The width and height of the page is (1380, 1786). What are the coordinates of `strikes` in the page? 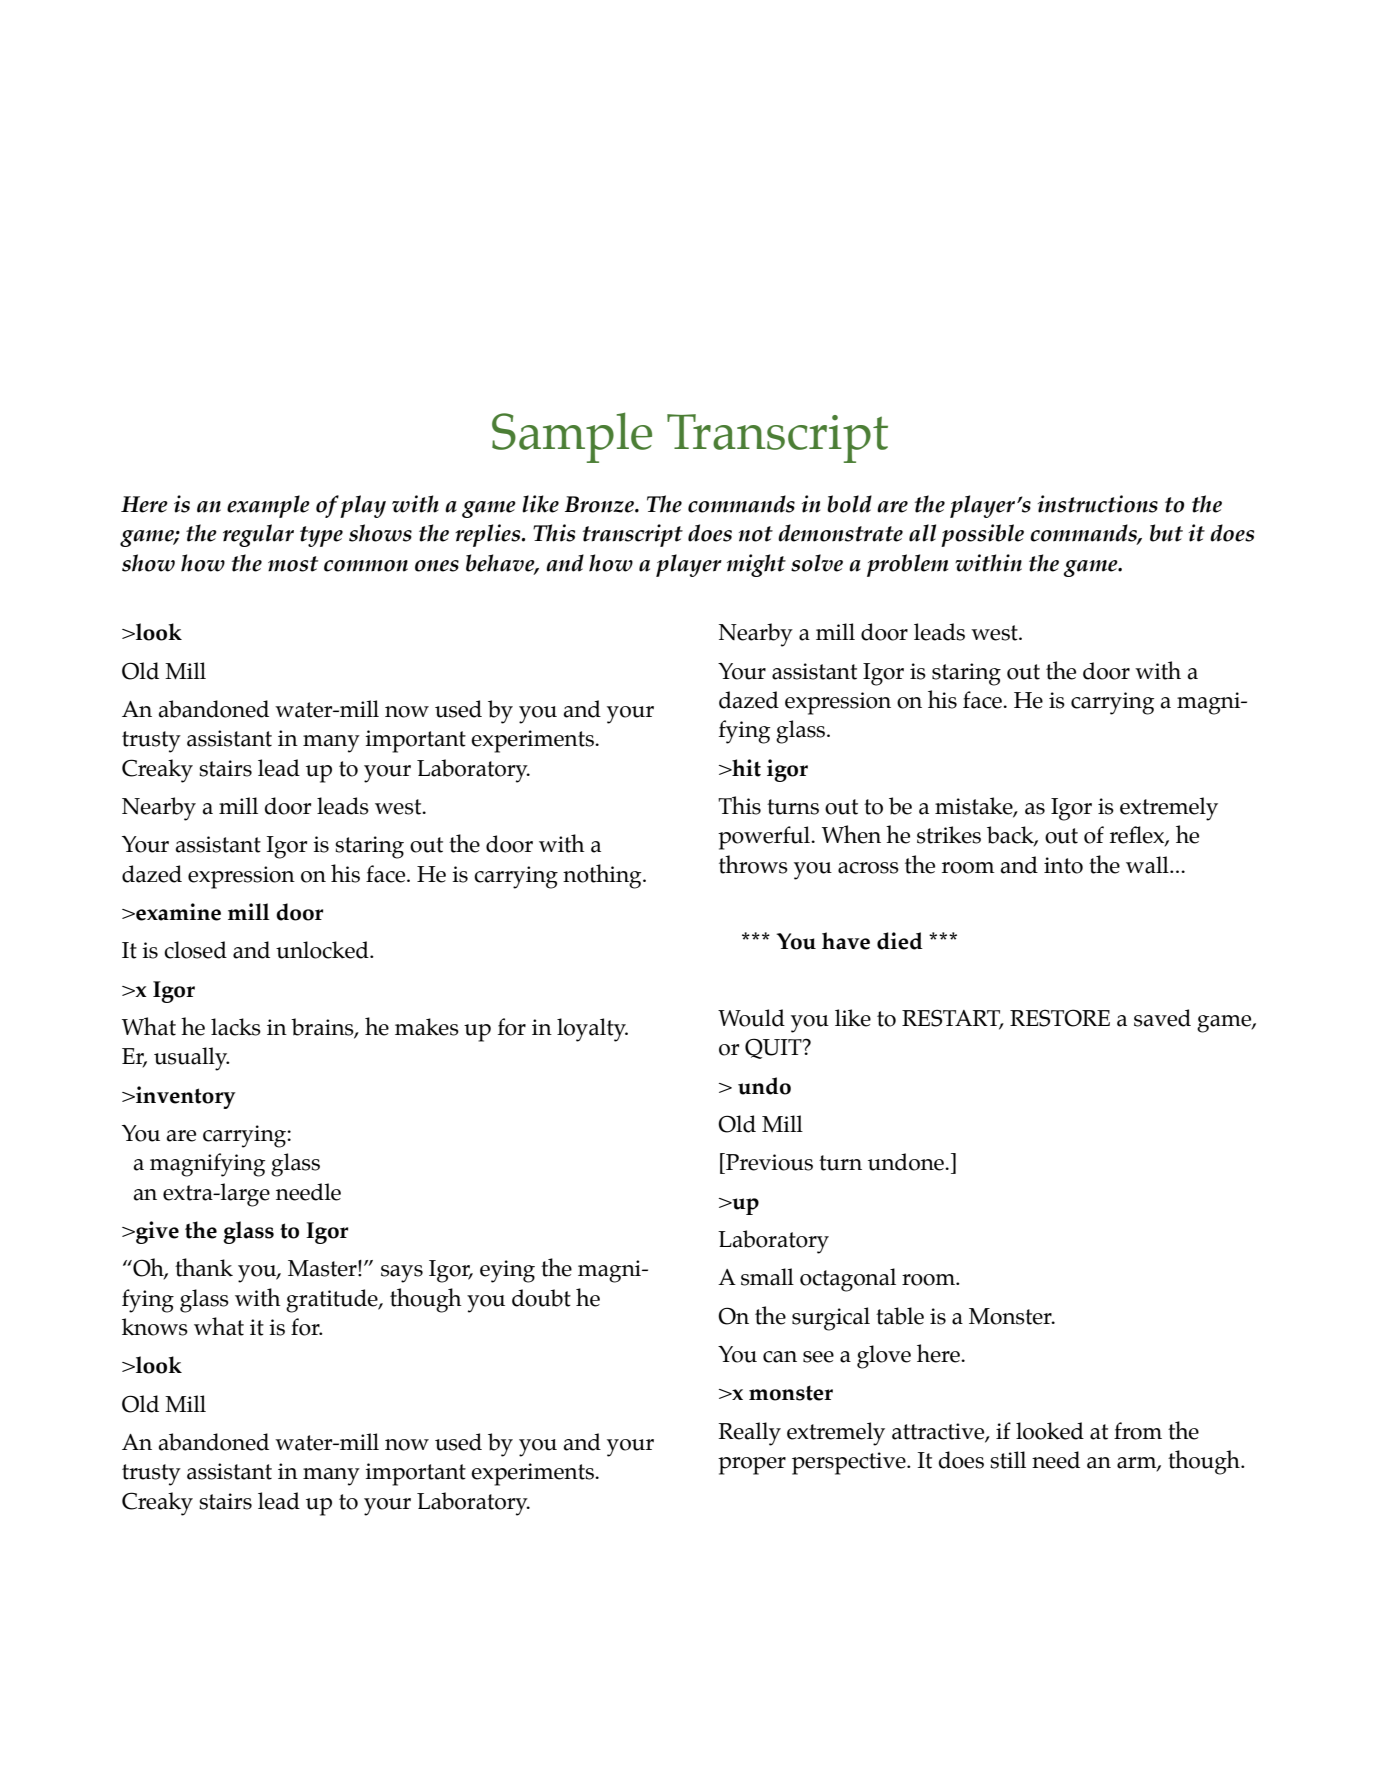 It's located at (949, 835).
